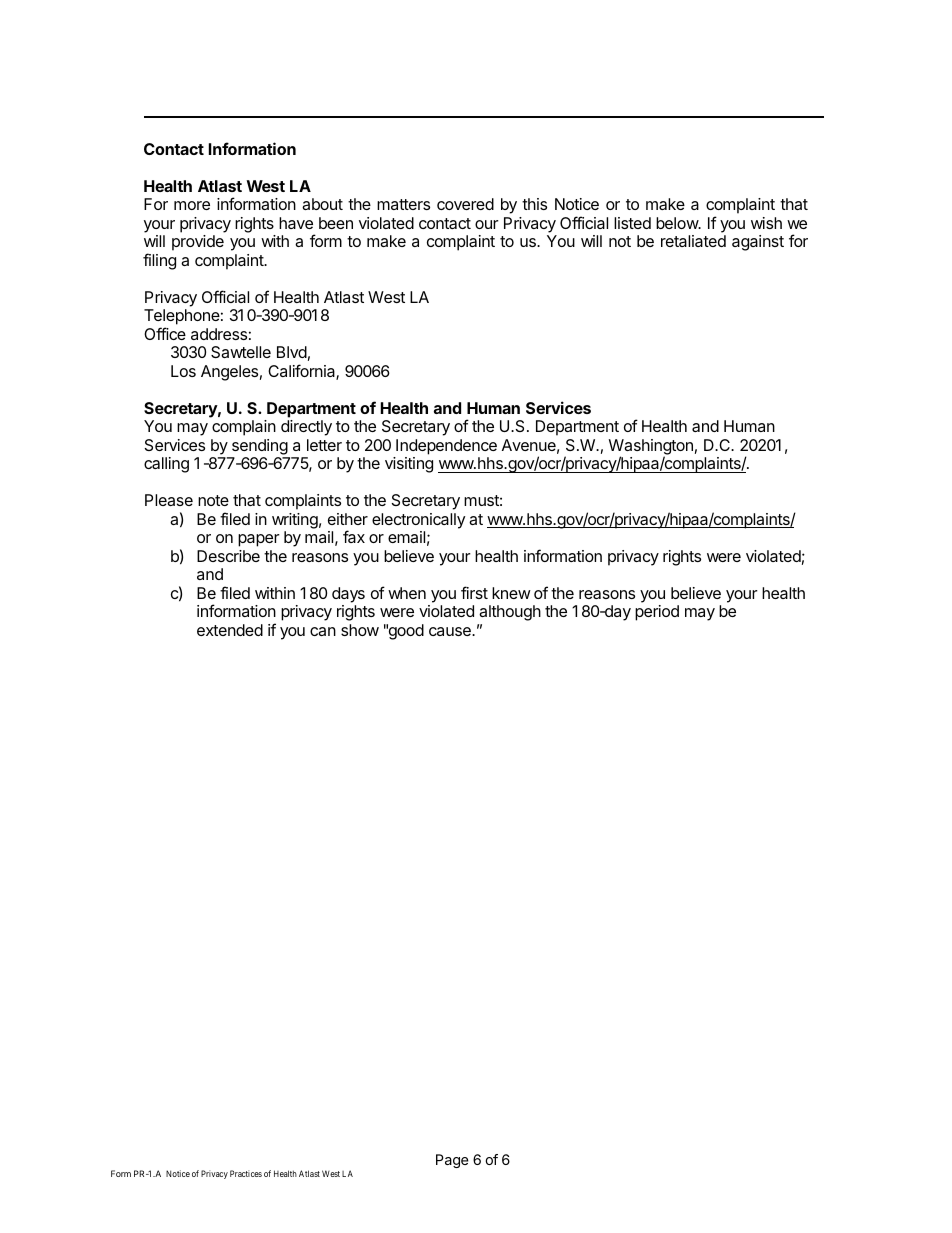 This screenshot has width=952, height=1233. Describe the element at coordinates (230, 630) in the screenshot. I see `extended` at that location.
